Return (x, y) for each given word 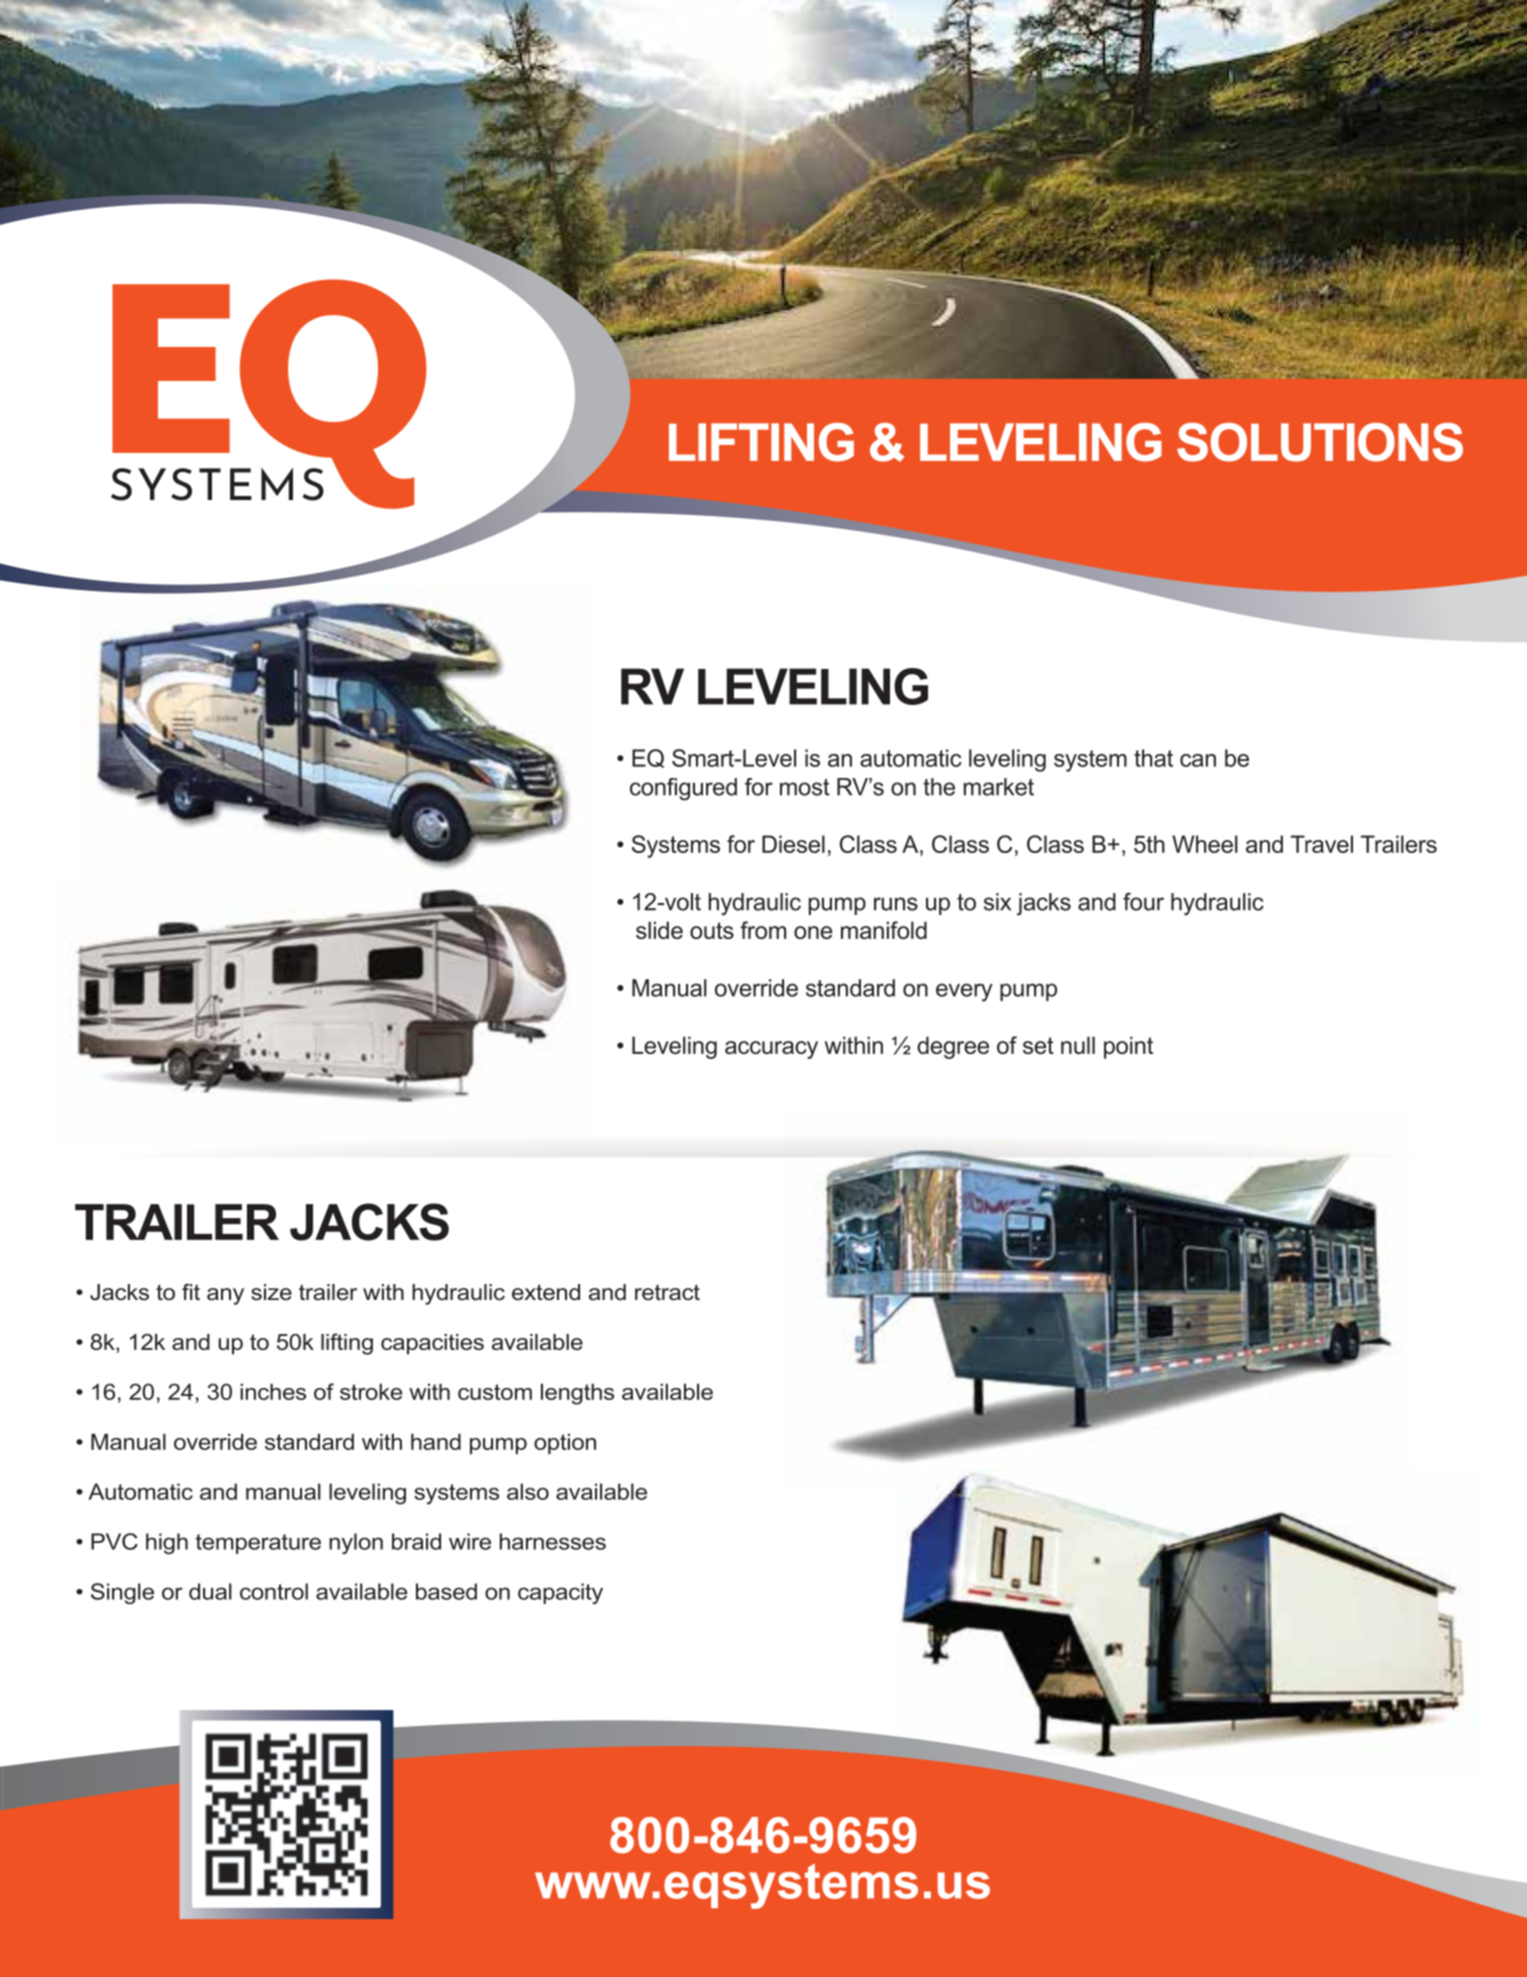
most (805, 787)
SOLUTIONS (1320, 442)
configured (683, 789)
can (1198, 760)
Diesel (793, 844)
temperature (258, 1544)
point (1128, 1047)
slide (659, 930)
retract (667, 1293)
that (1153, 758)
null (1078, 1045)
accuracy (771, 1050)
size (271, 1292)
